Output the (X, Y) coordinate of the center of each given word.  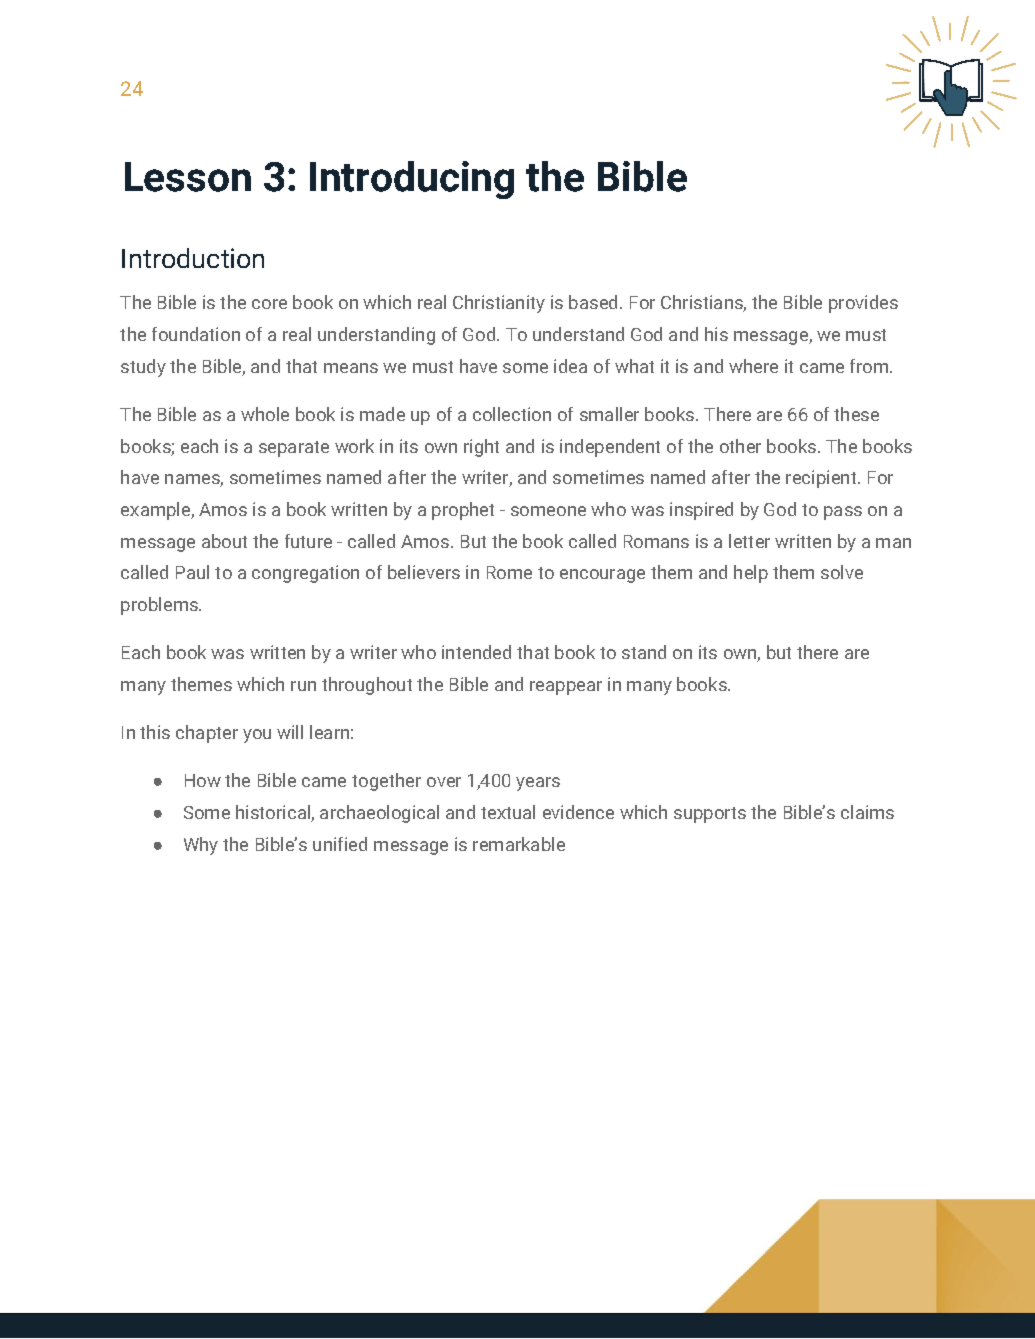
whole (265, 414)
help (751, 574)
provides (863, 304)
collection (512, 414)
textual (508, 812)
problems (160, 606)
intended (476, 652)
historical (274, 813)
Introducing (412, 180)
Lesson (188, 177)
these (856, 414)
